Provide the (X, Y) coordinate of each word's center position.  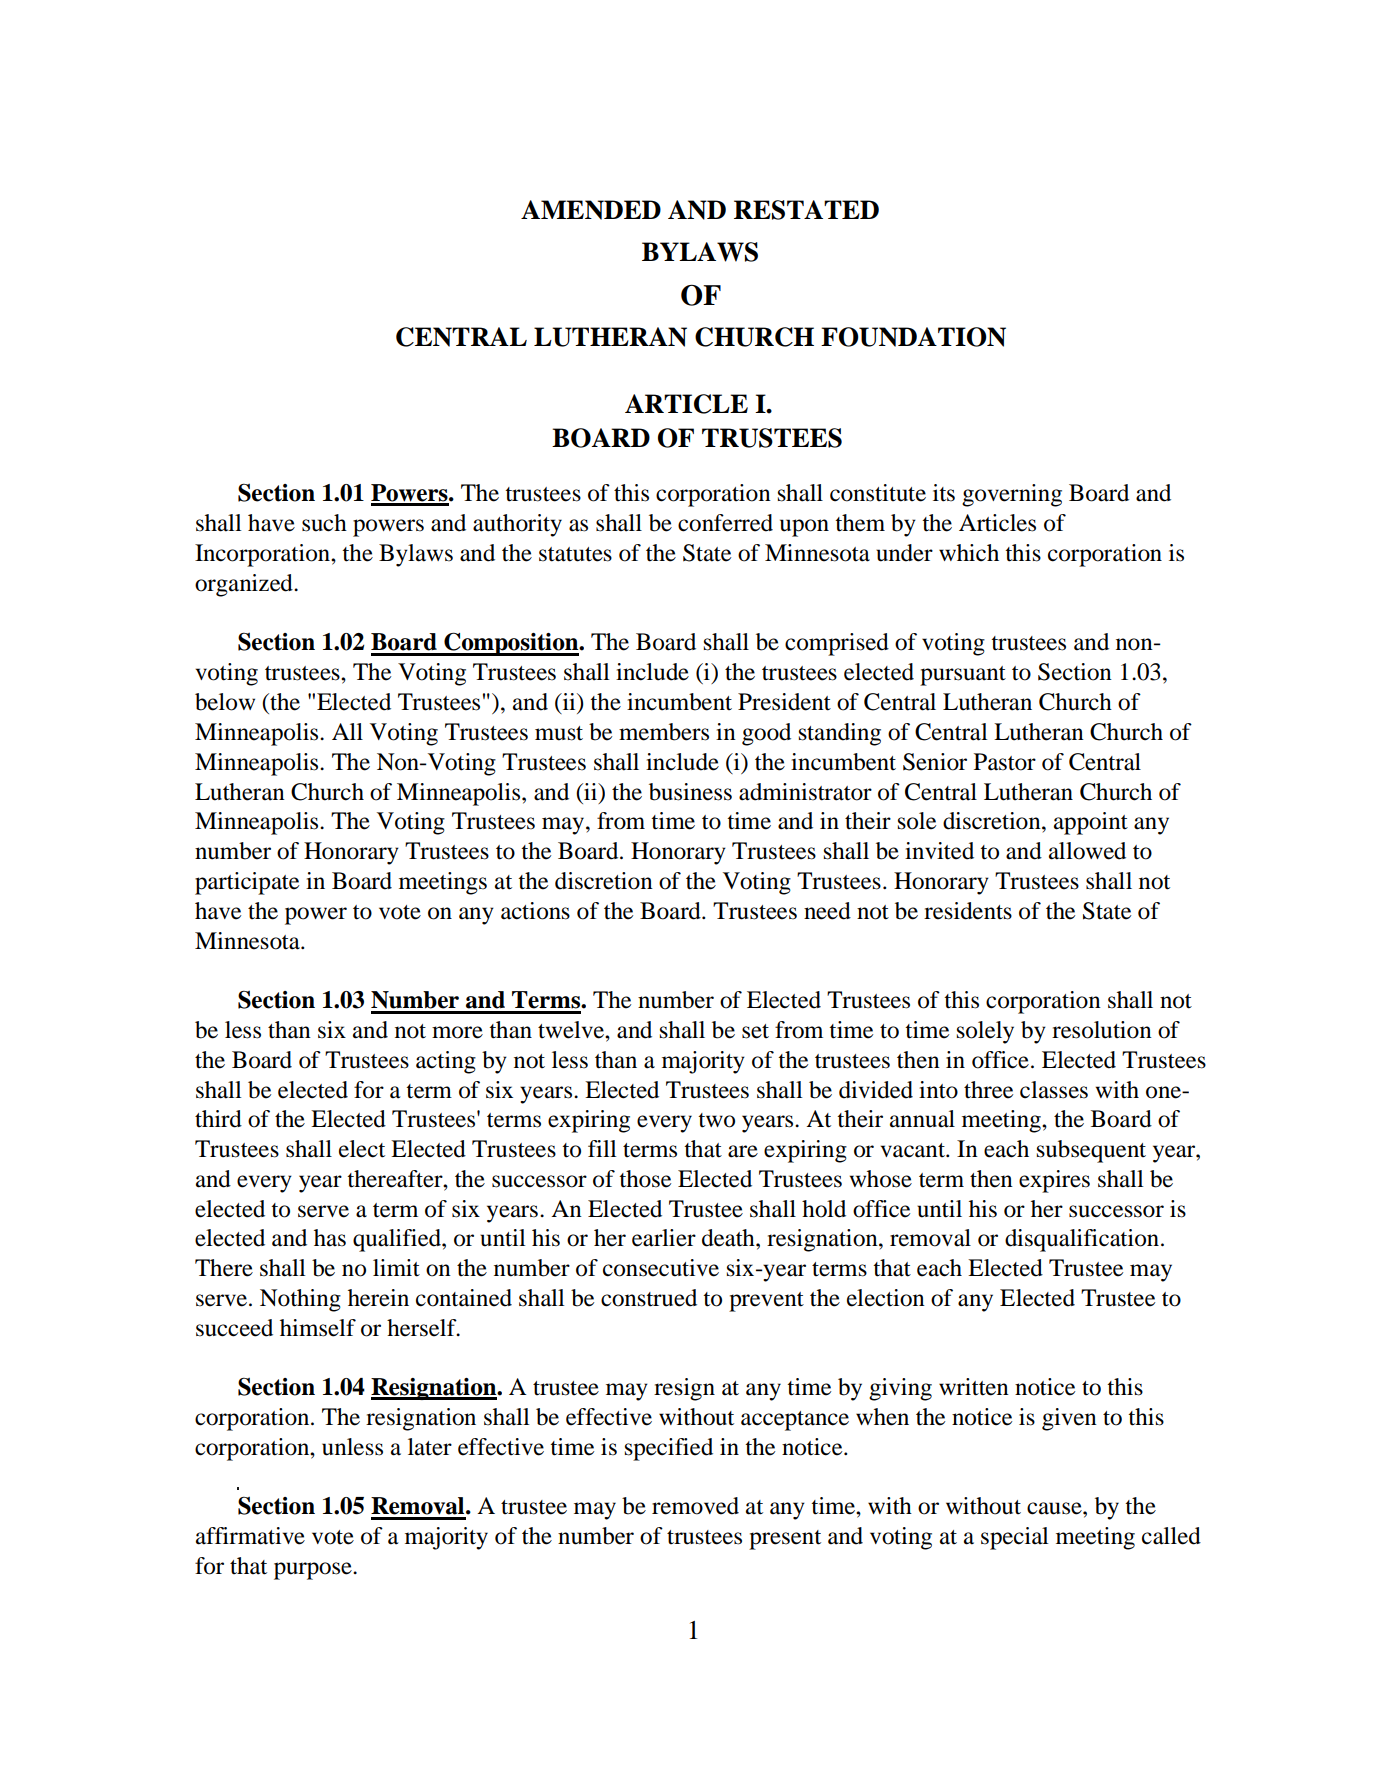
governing (1012, 495)
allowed (1087, 851)
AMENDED (591, 210)
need (827, 911)
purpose (314, 1571)
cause (1055, 1508)
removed (695, 1506)
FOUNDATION (913, 337)
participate (247, 883)
